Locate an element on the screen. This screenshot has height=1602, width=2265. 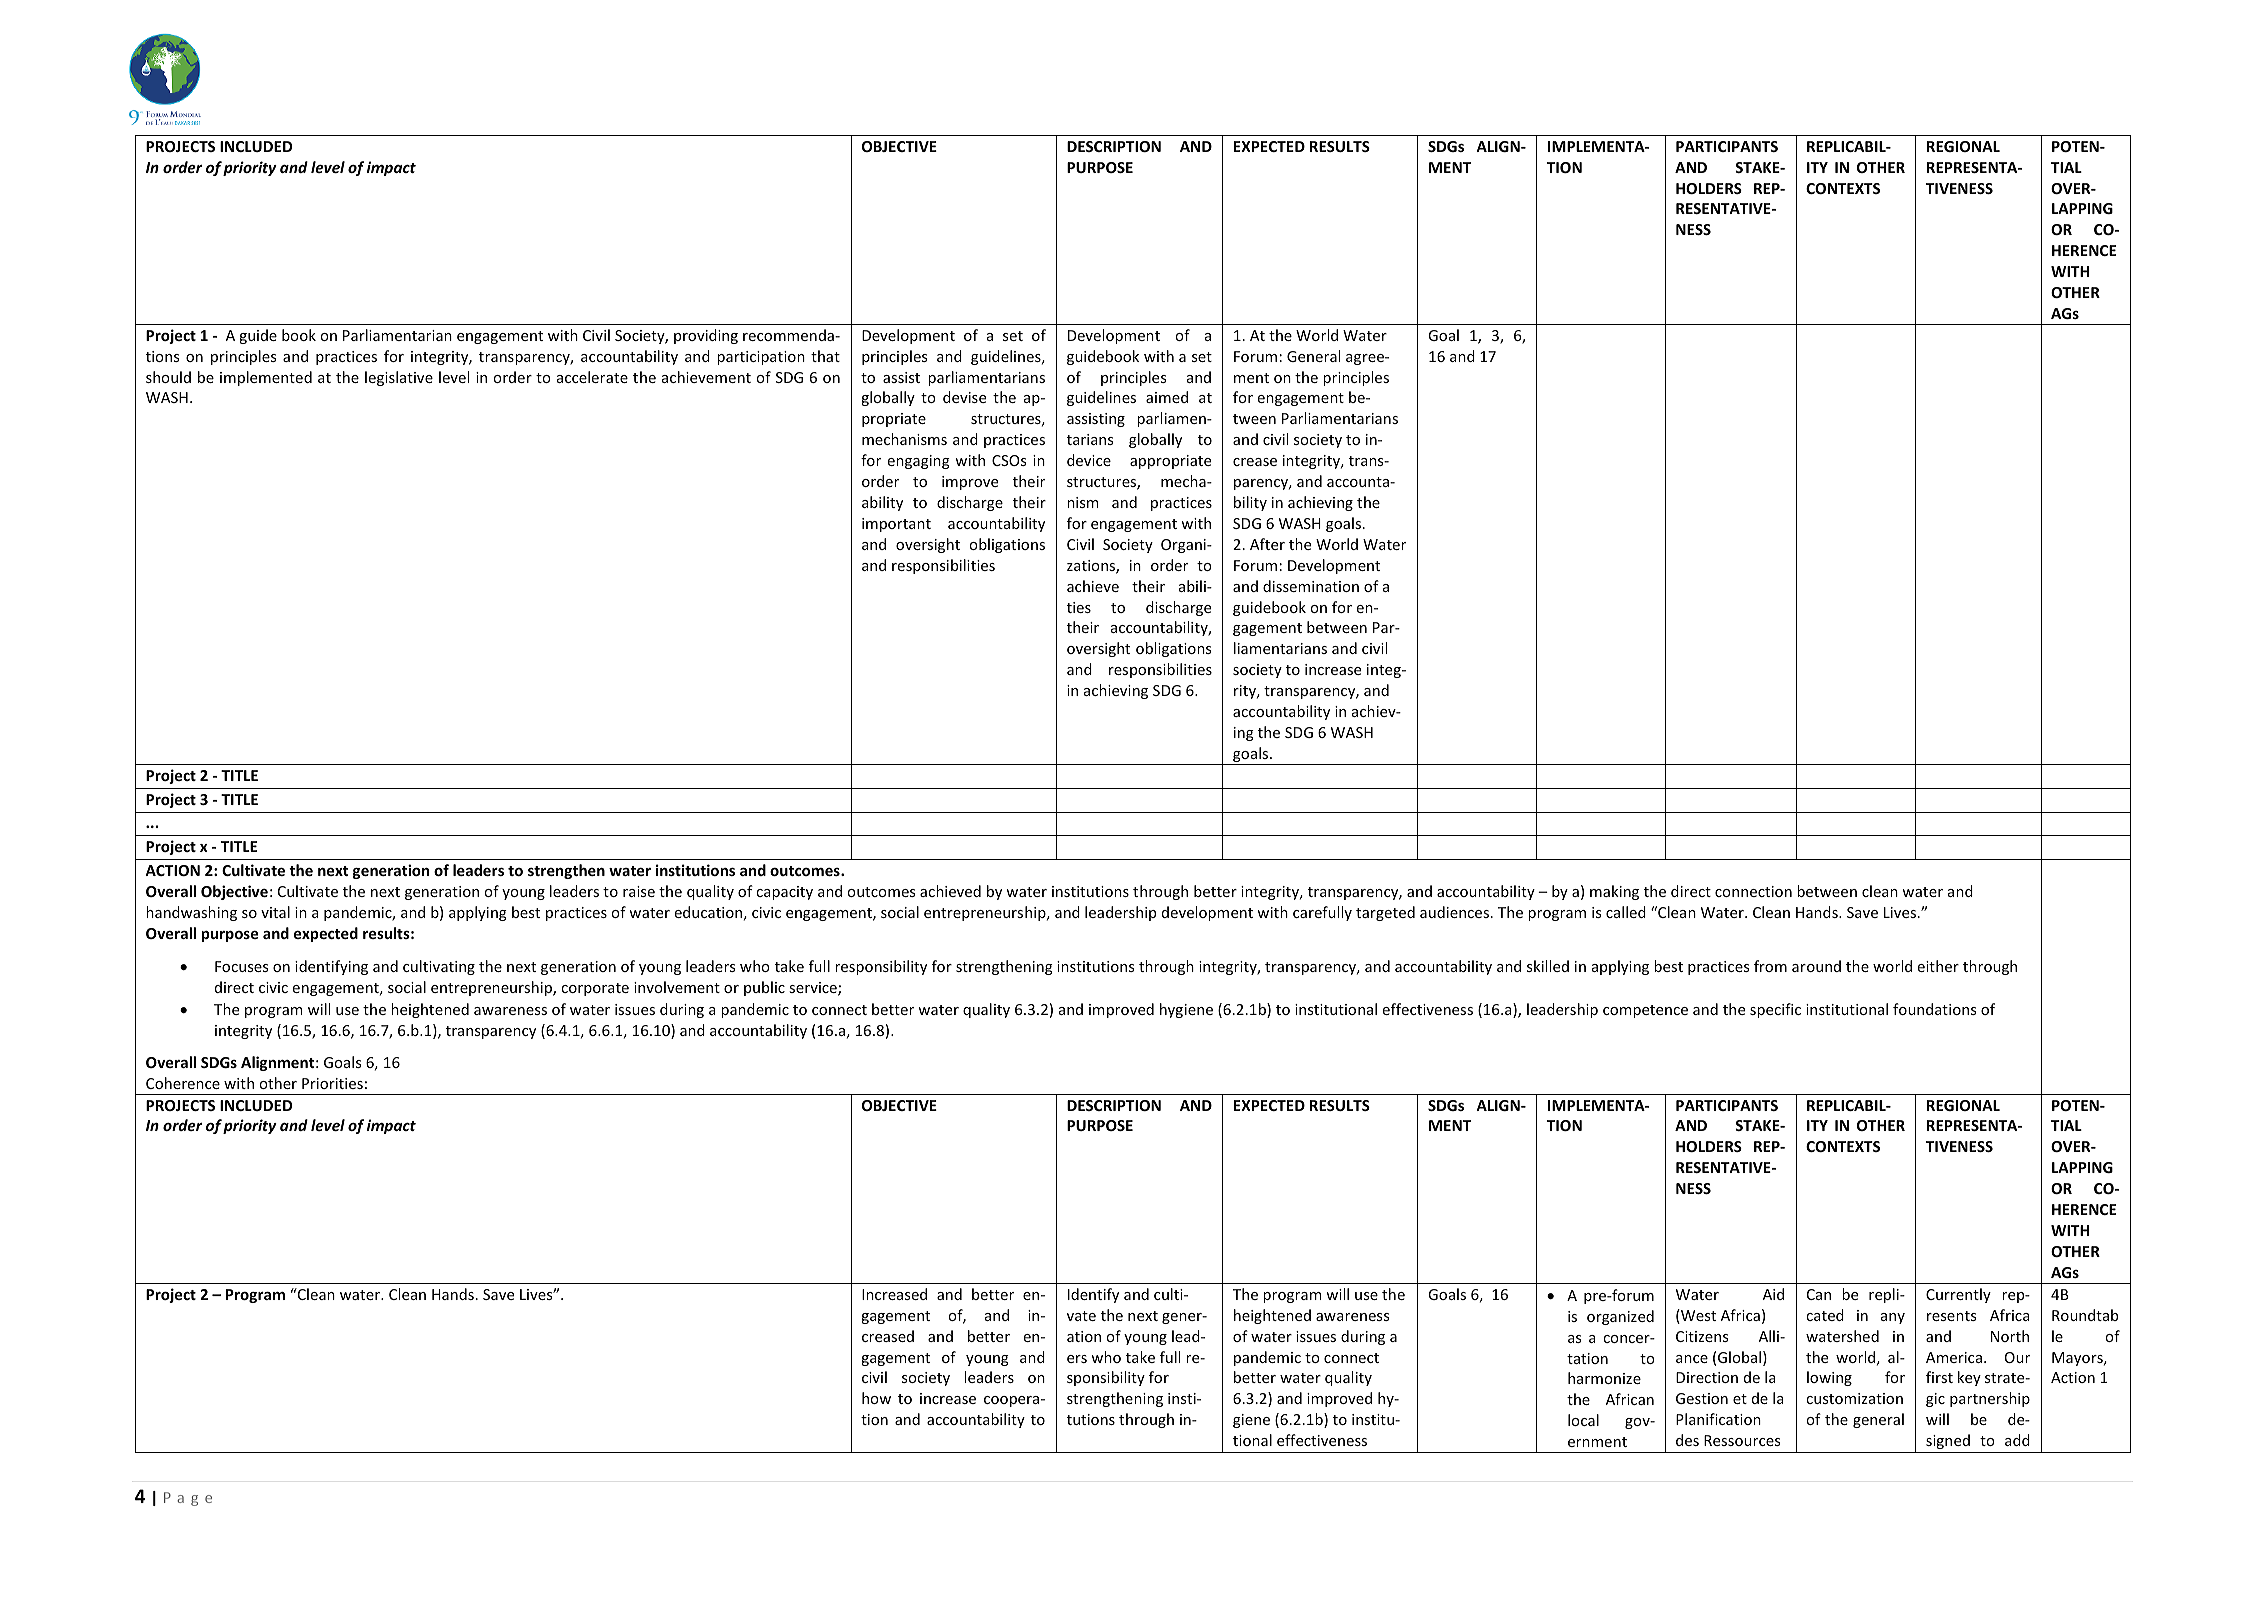
legislative is located at coordinates (399, 378).
